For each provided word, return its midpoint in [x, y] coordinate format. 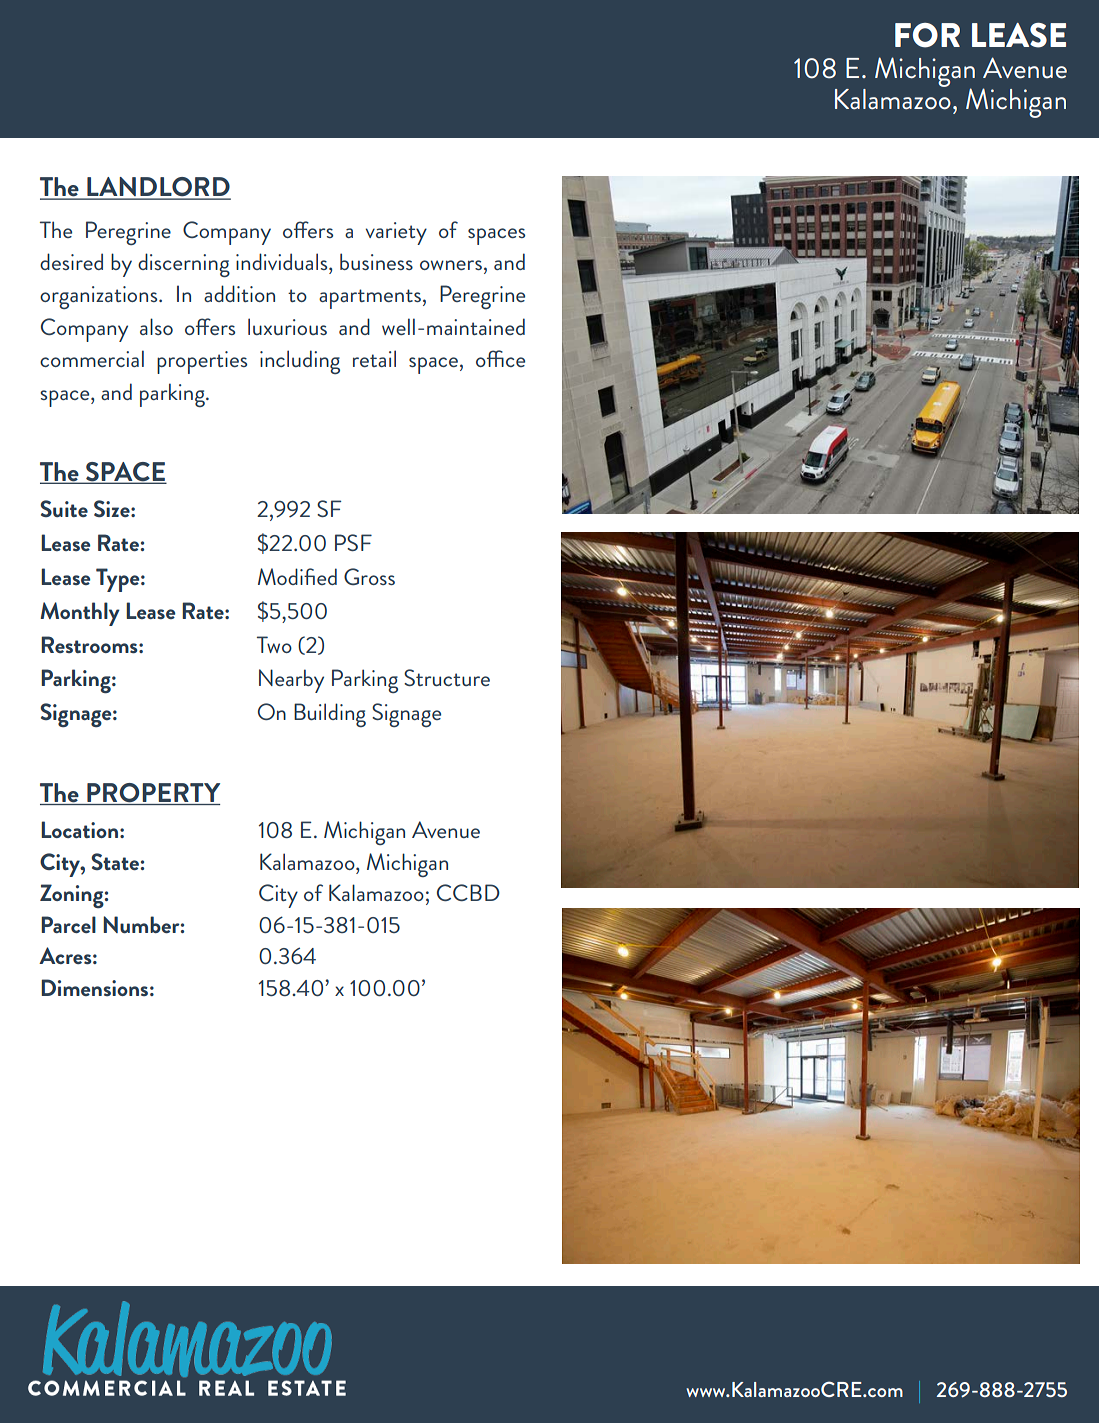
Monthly [80, 614]
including [300, 362]
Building [330, 715]
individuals [283, 261]
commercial [92, 358]
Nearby [291, 681]
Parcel [68, 924]
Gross [369, 576]
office [500, 358]
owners [451, 265]
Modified [297, 576]
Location [79, 829]
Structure [447, 677]
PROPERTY [153, 794]
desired [71, 261]
